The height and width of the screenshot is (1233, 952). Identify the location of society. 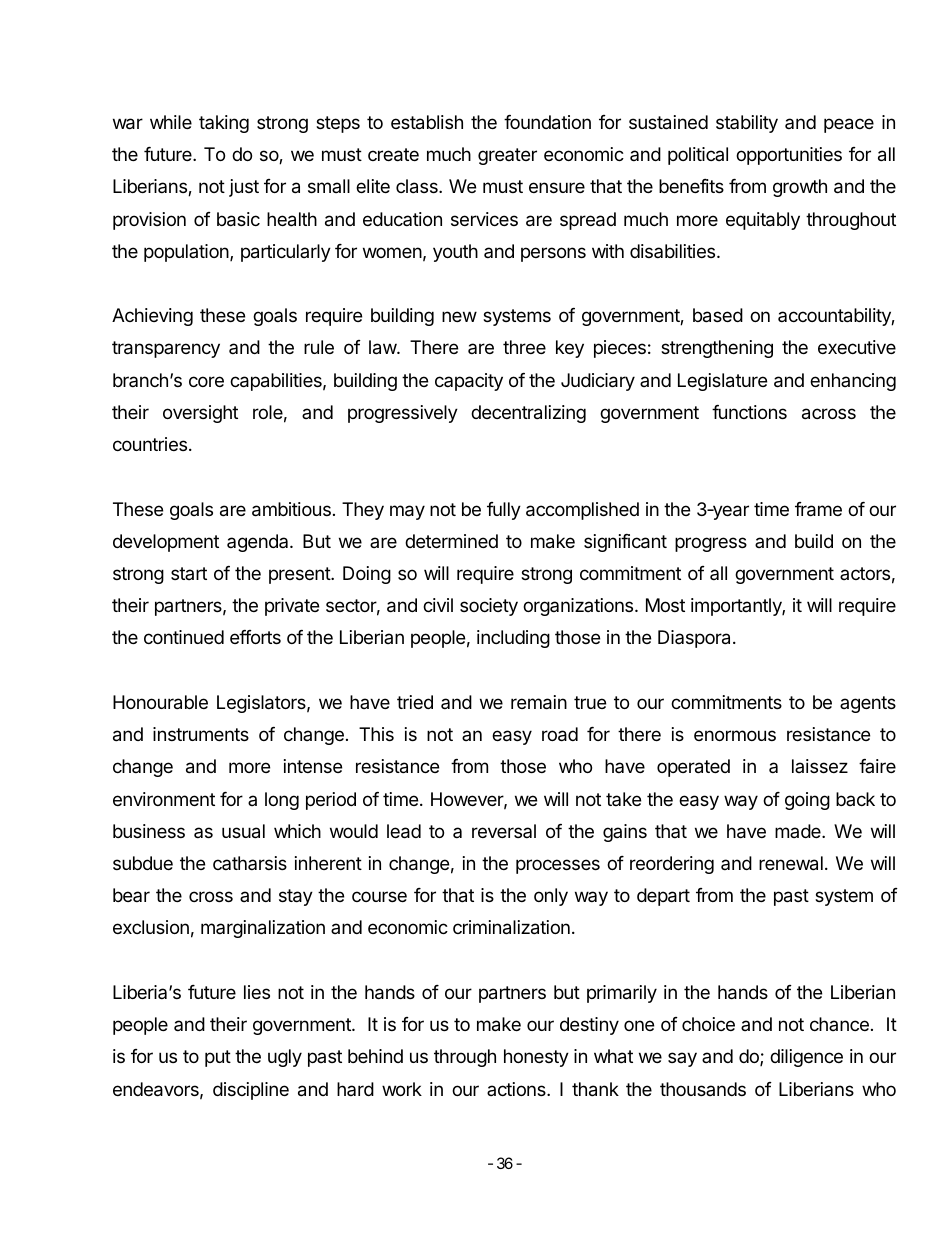
(489, 607).
